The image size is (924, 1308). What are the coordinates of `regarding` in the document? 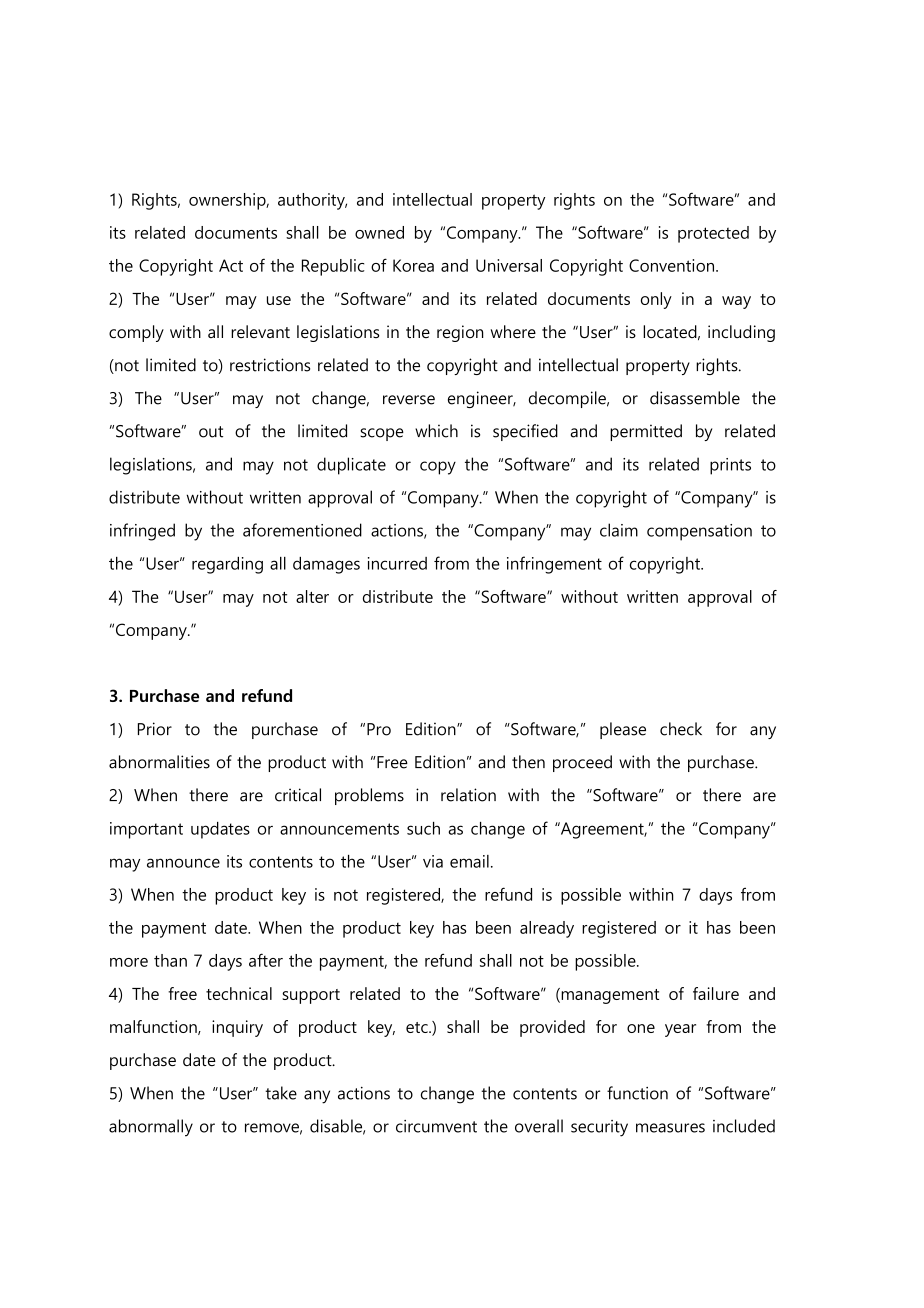 It's located at (227, 565).
